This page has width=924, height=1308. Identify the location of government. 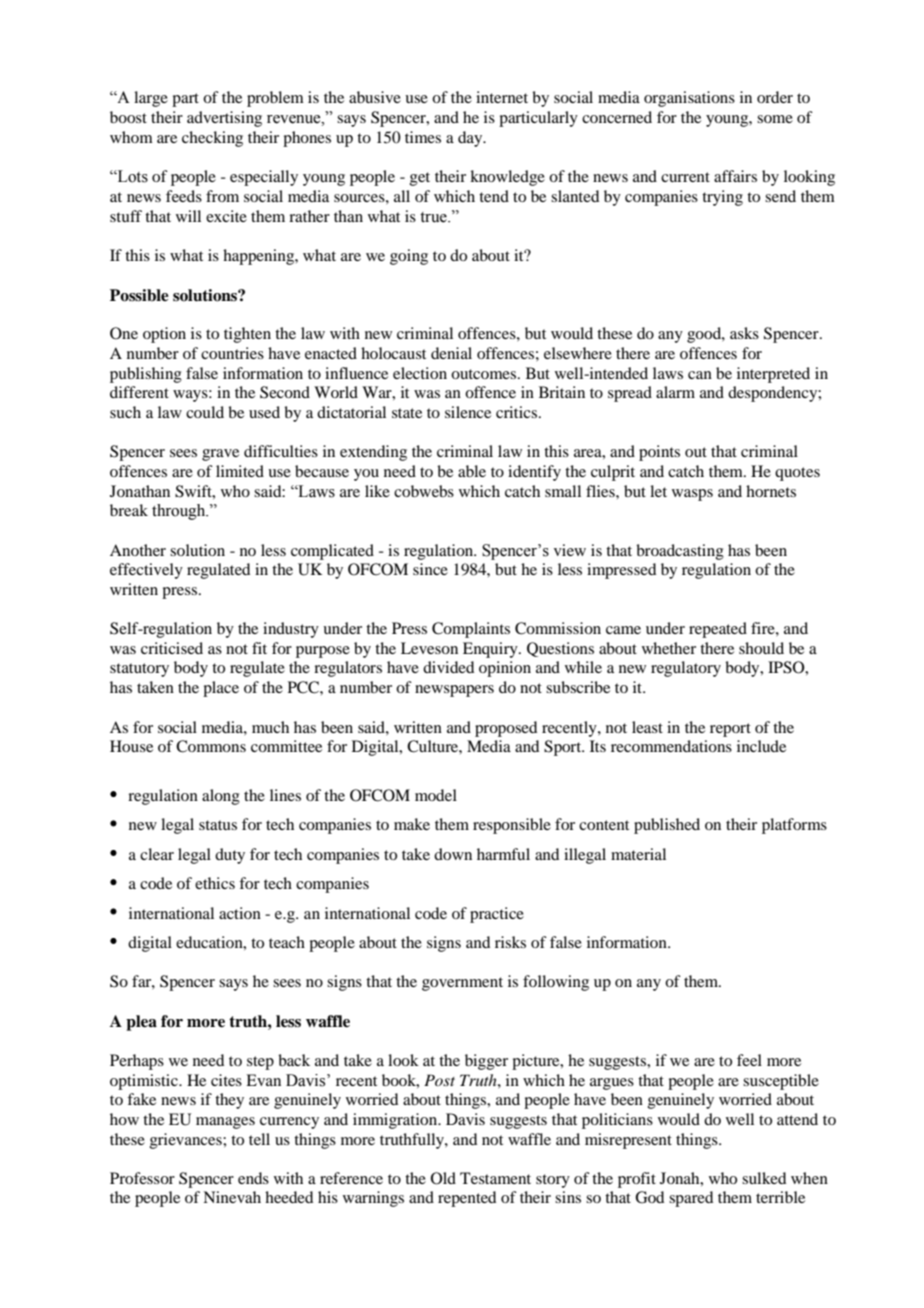
(462, 984).
